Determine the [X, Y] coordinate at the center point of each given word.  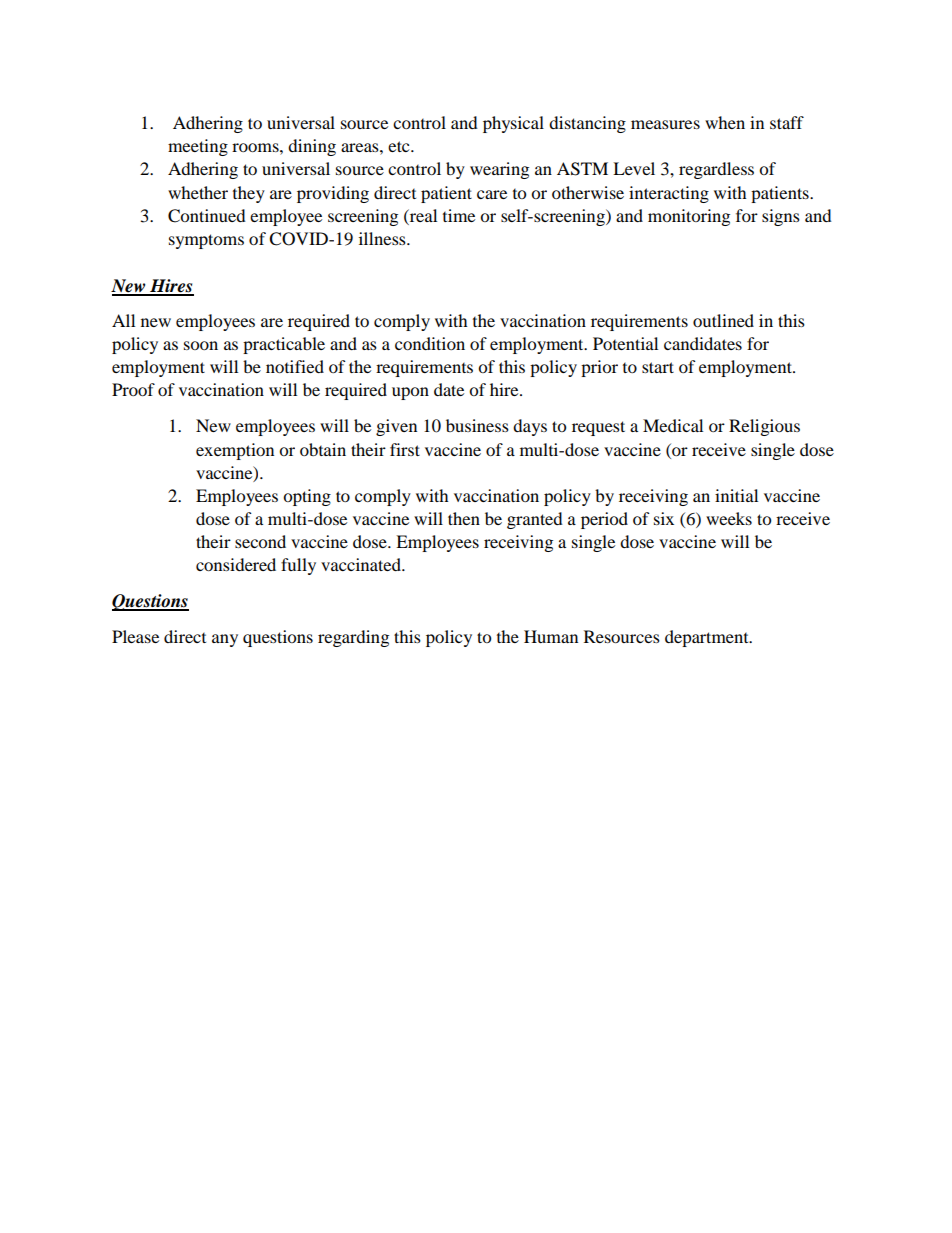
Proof [133, 389]
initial [736, 495]
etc [400, 146]
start [658, 367]
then [464, 518]
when [725, 122]
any [225, 640]
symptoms [206, 241]
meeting [198, 147]
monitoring [689, 217]
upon [410, 393]
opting [307, 497]
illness [383, 238]
